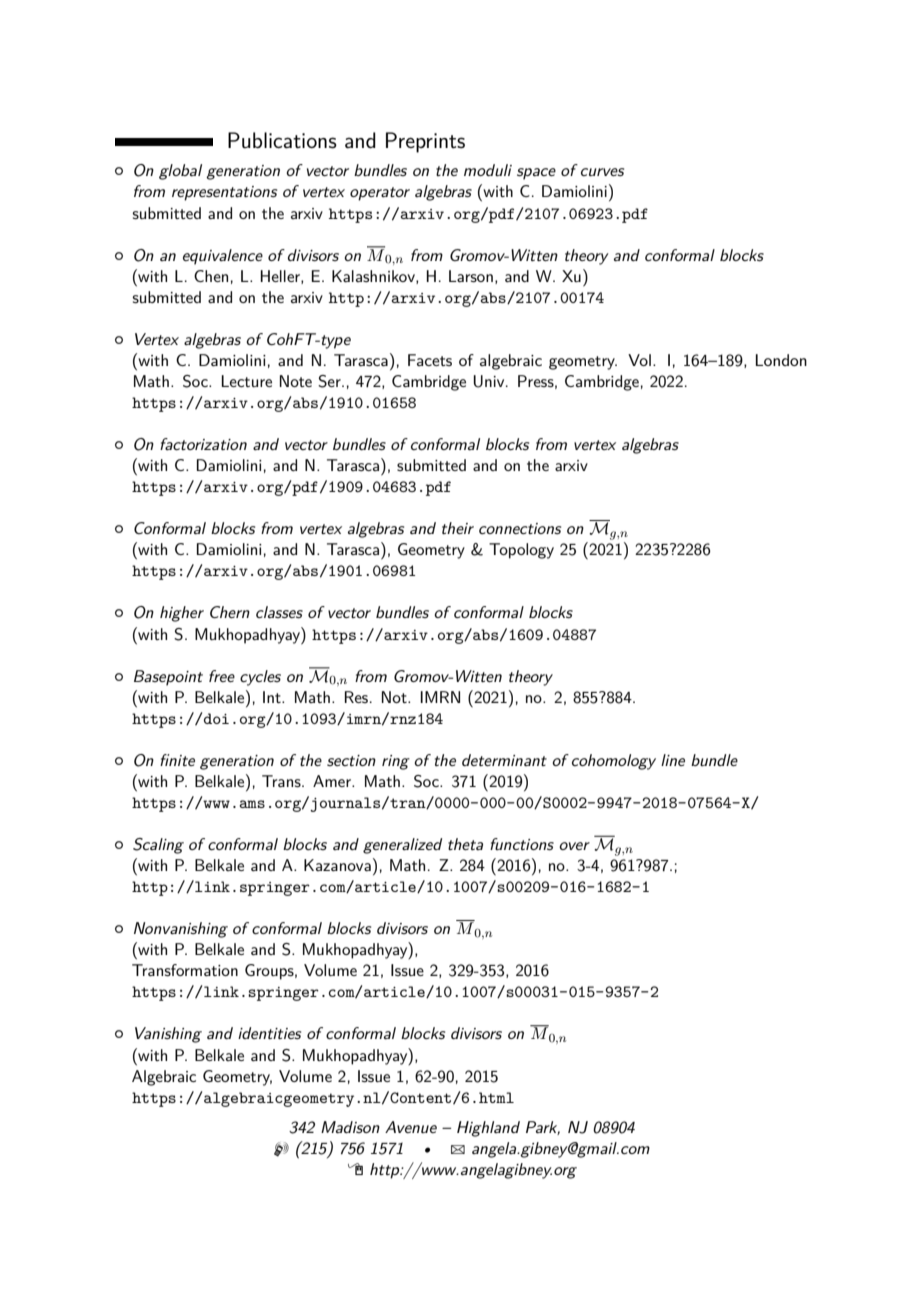 The height and width of the screenshot is (1308, 924). I want to click on over, so click(574, 846).
